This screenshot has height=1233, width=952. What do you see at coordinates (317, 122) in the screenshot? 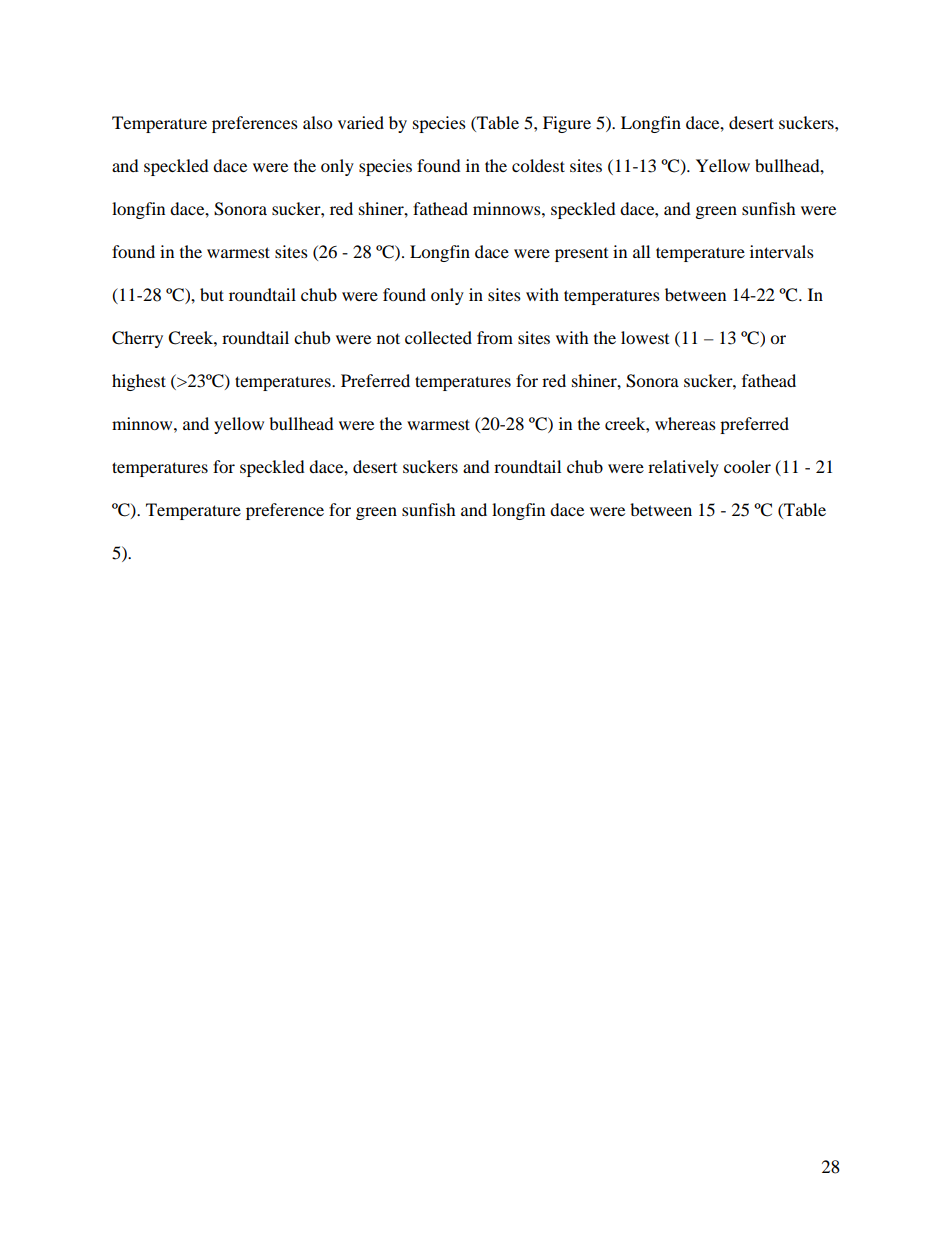
I see `also` at bounding box center [317, 122].
